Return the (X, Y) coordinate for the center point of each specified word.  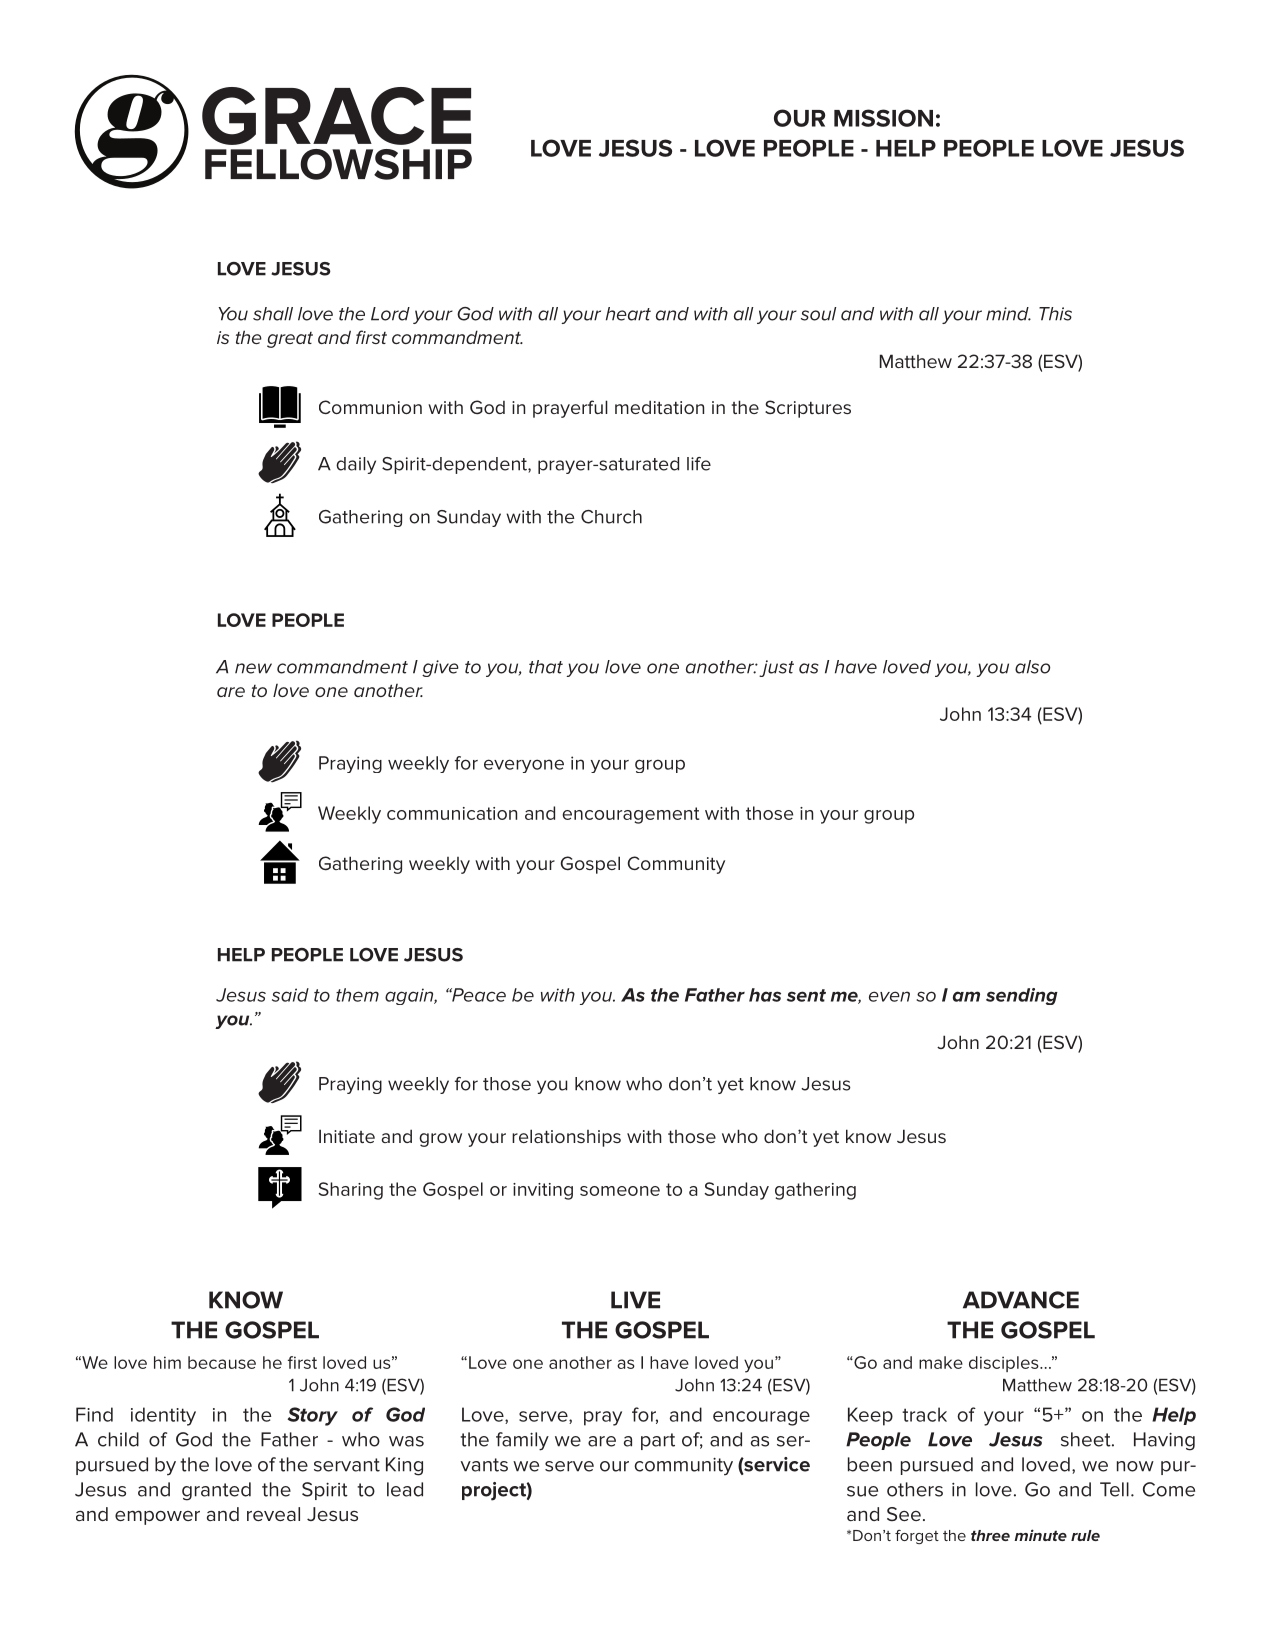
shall (273, 314)
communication (452, 813)
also (1032, 667)
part (658, 1441)
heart (628, 314)
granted (216, 1491)
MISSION (883, 118)
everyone (524, 766)
